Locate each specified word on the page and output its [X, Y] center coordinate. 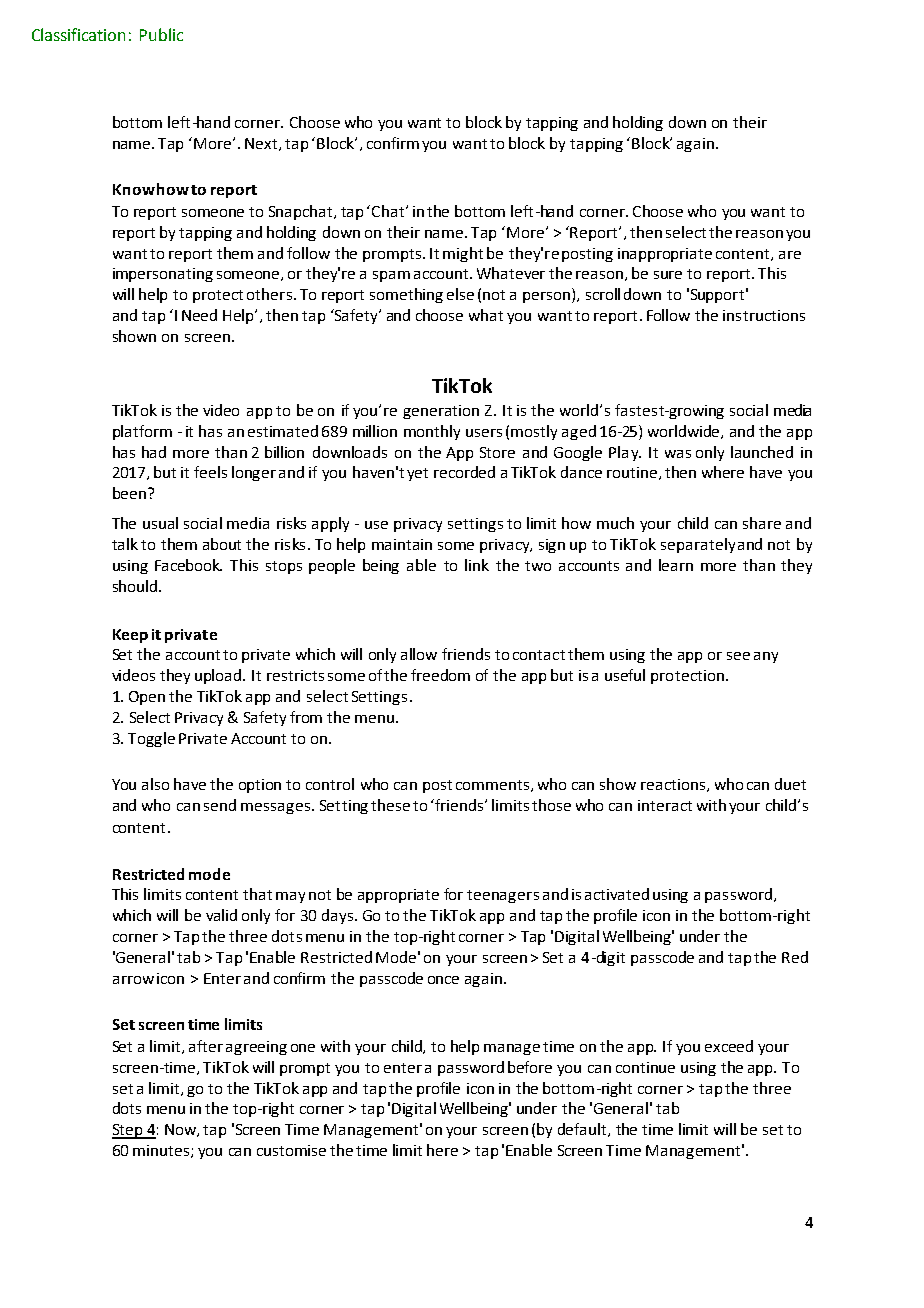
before [530, 1067]
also [155, 784]
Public [161, 34]
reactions [674, 785]
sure [668, 275]
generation [441, 412]
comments [492, 785]
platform [142, 432]
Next [262, 144]
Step [128, 1131]
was [678, 454]
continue [645, 1067]
